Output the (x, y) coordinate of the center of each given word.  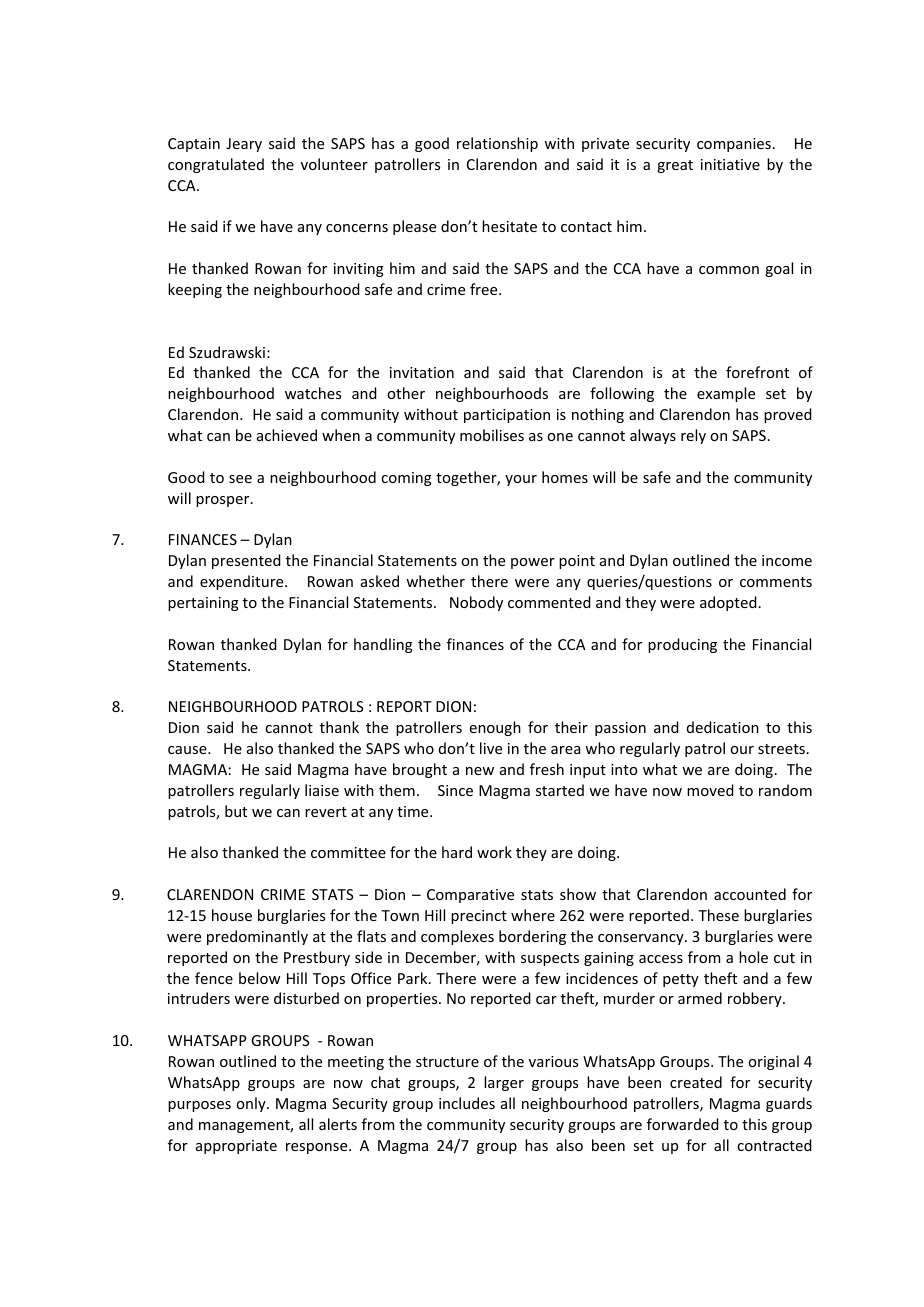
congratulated (216, 165)
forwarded (683, 1124)
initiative (730, 164)
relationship (497, 144)
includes (467, 1103)
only (252, 1104)
